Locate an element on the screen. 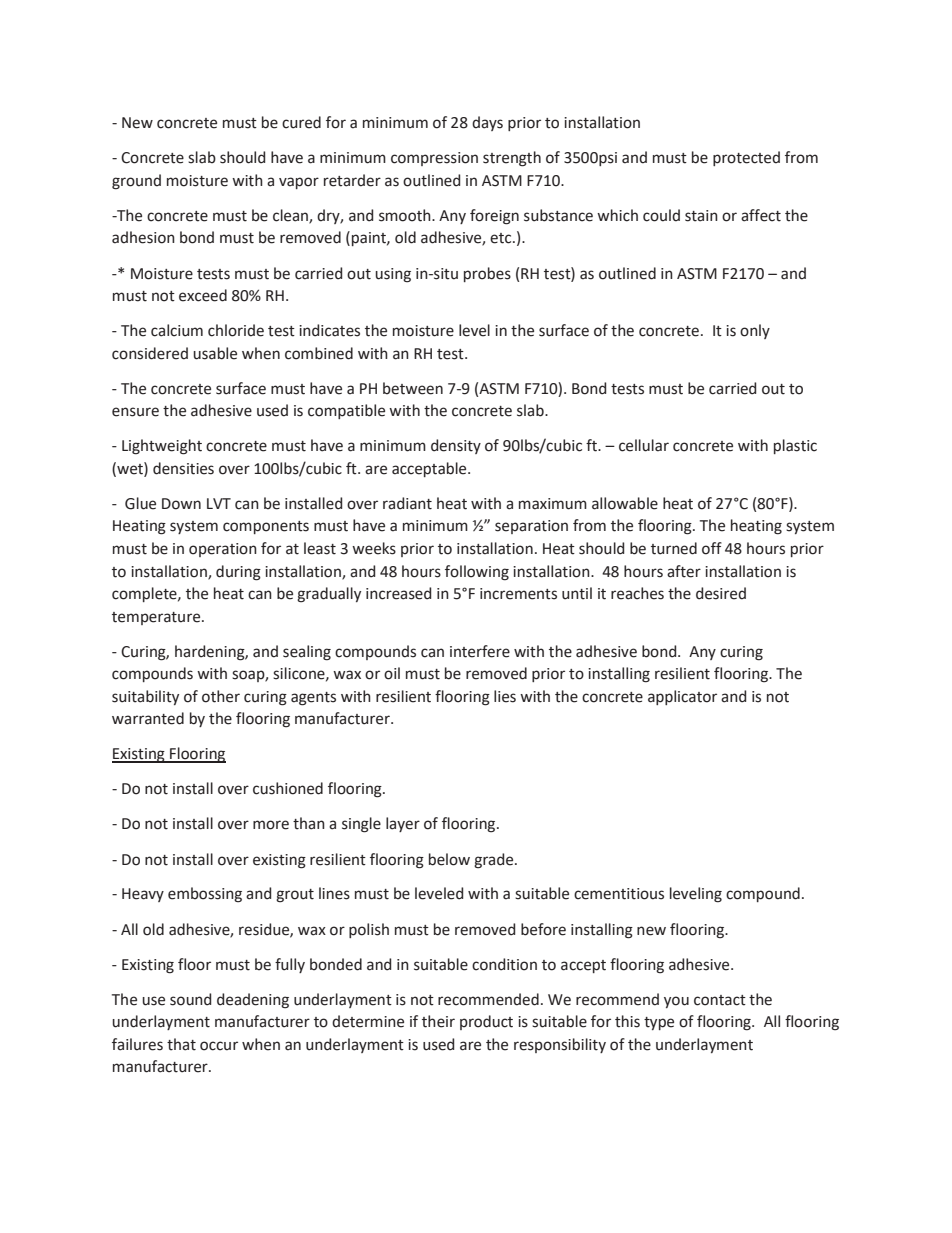 The height and width of the screenshot is (1233, 952). sound is located at coordinates (190, 999).
